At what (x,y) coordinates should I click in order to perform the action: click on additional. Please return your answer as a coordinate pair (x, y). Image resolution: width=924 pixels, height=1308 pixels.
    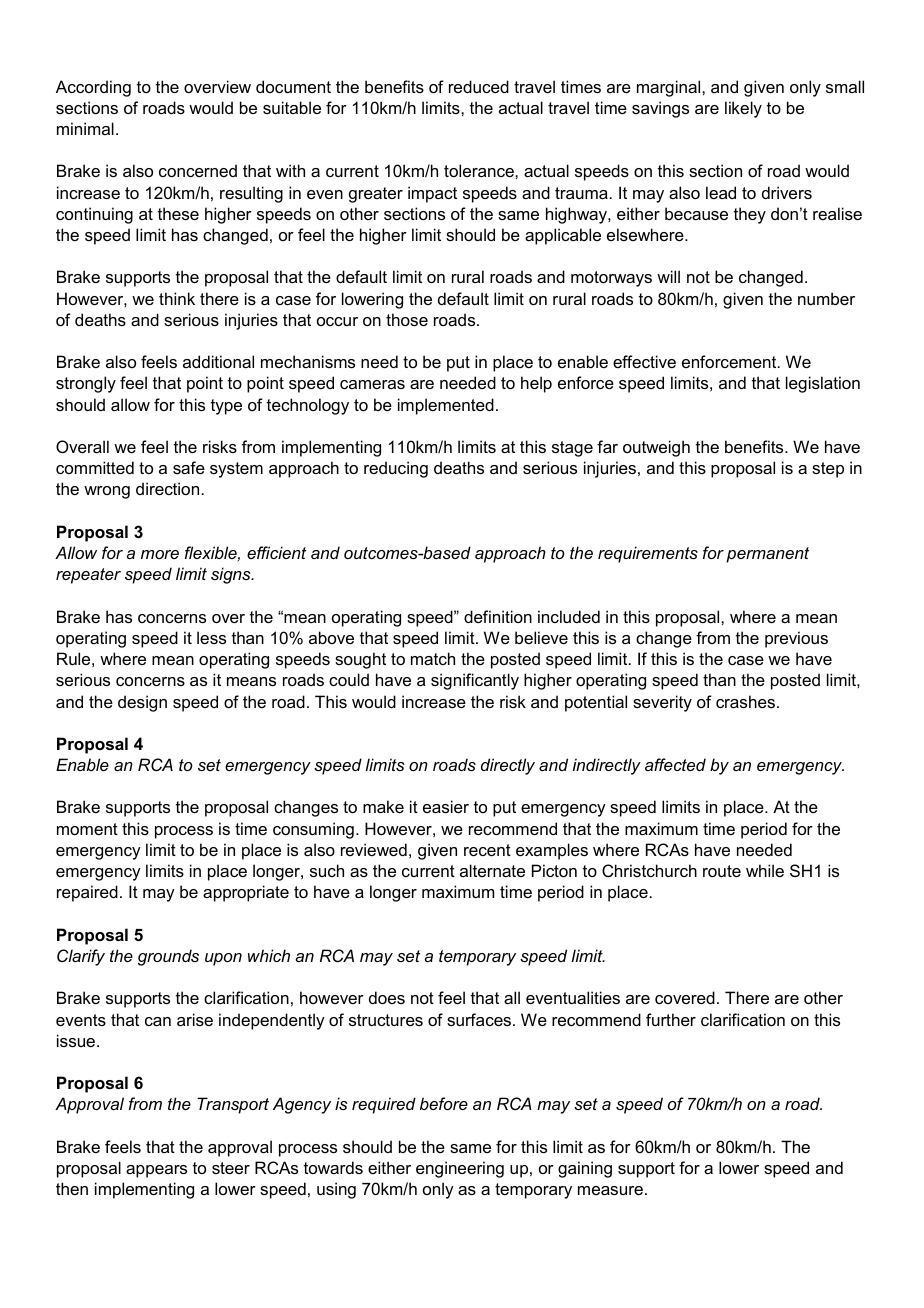
    Looking at the image, I should click on (218, 361).
